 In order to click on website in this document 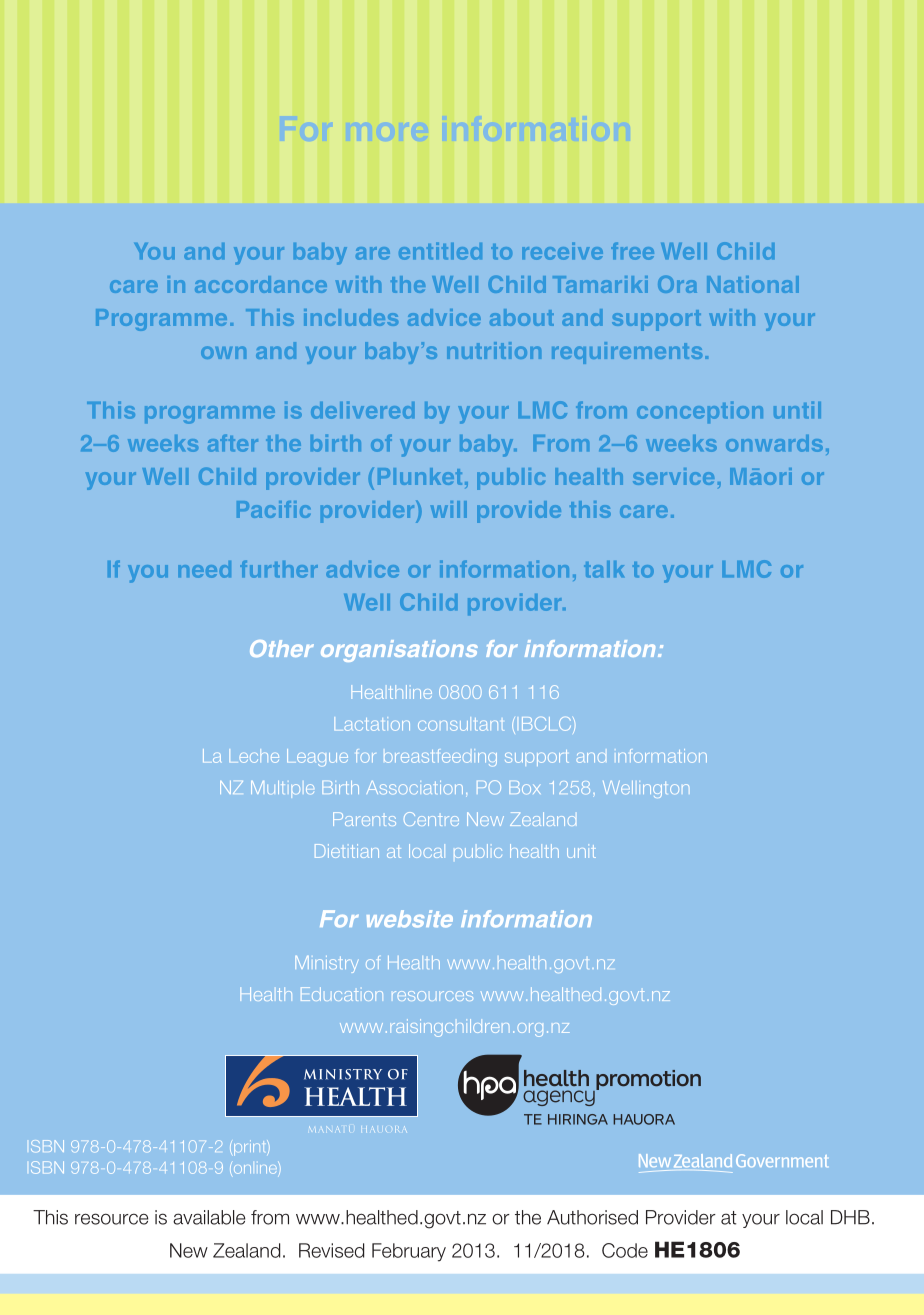, I will do `click(410, 919)`.
